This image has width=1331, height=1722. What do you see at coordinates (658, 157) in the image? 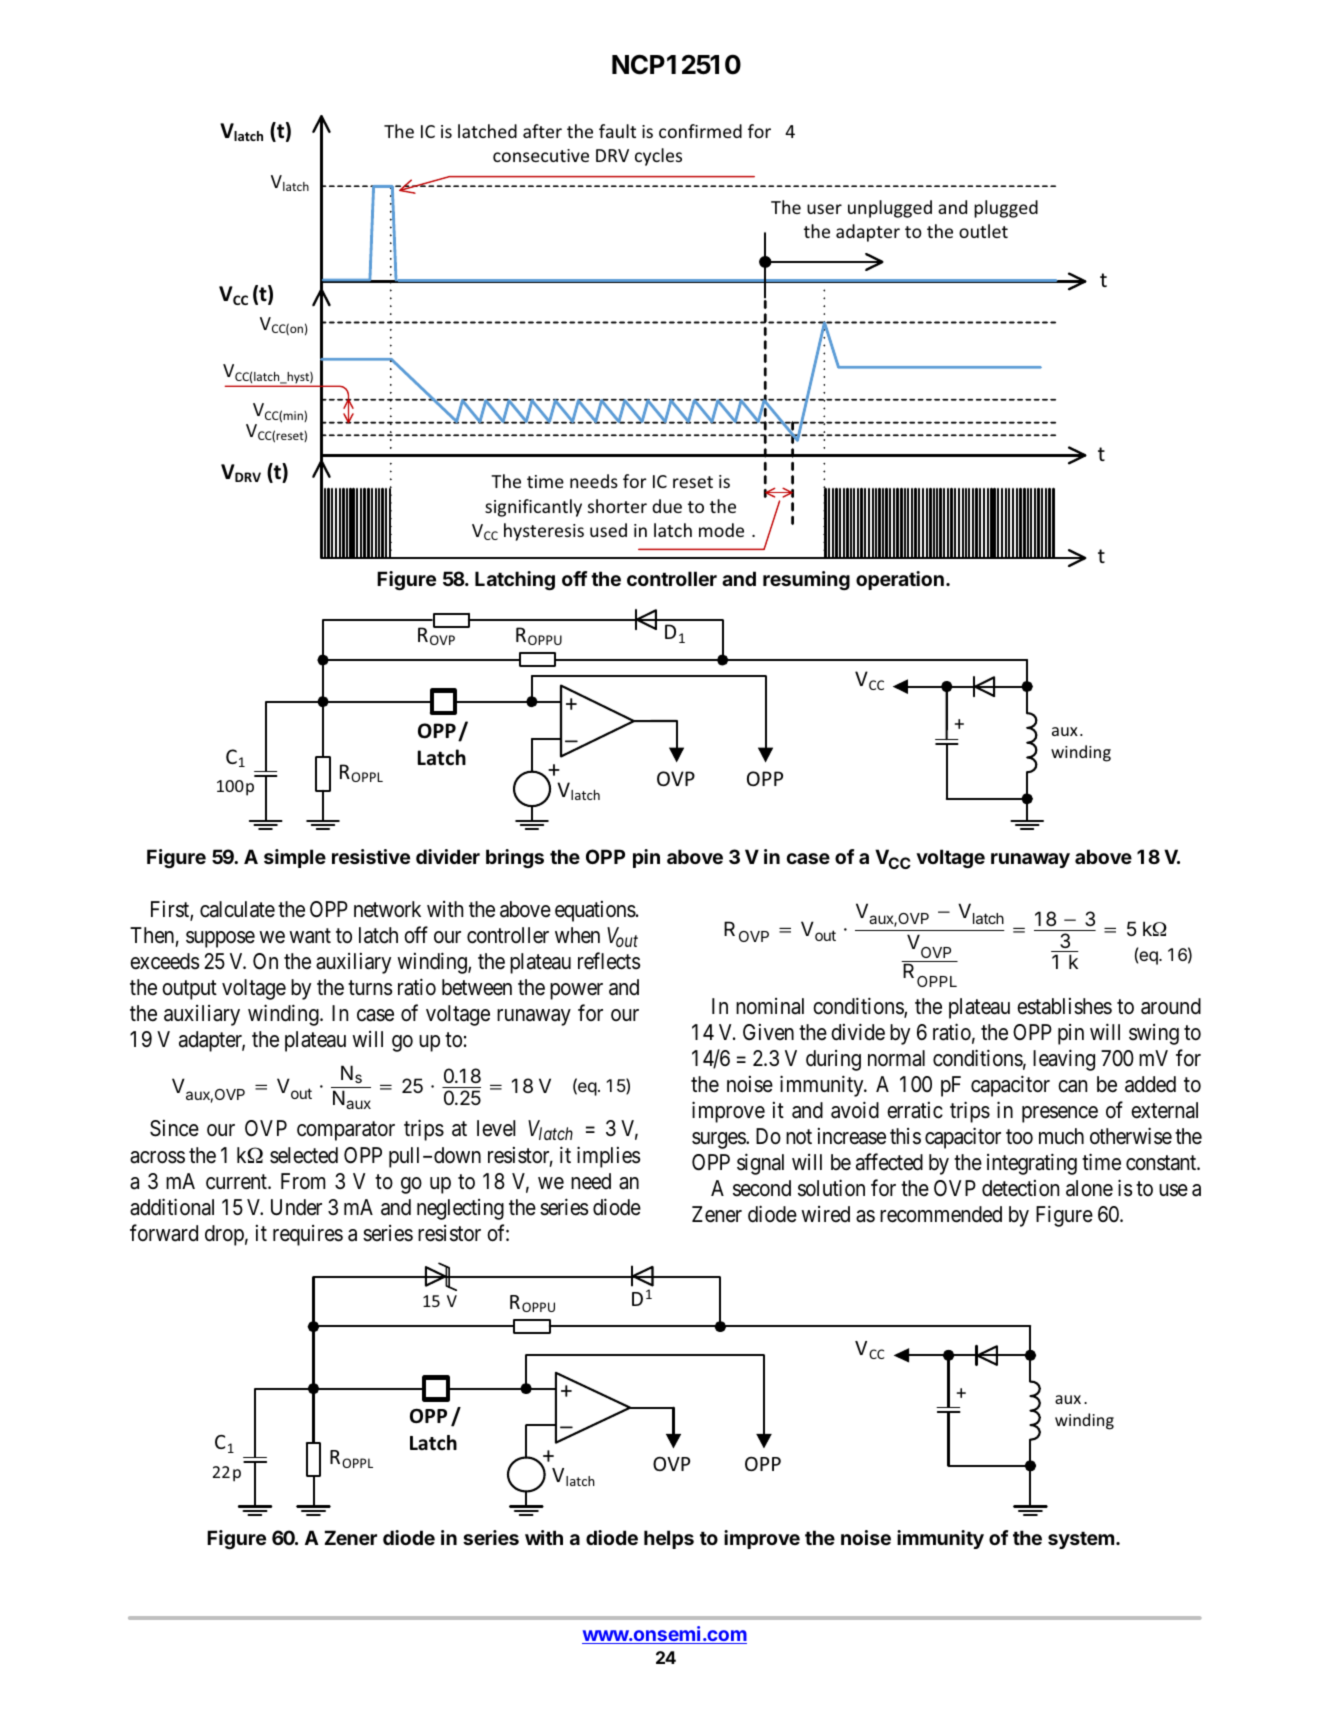
I see `cycles` at bounding box center [658, 157].
